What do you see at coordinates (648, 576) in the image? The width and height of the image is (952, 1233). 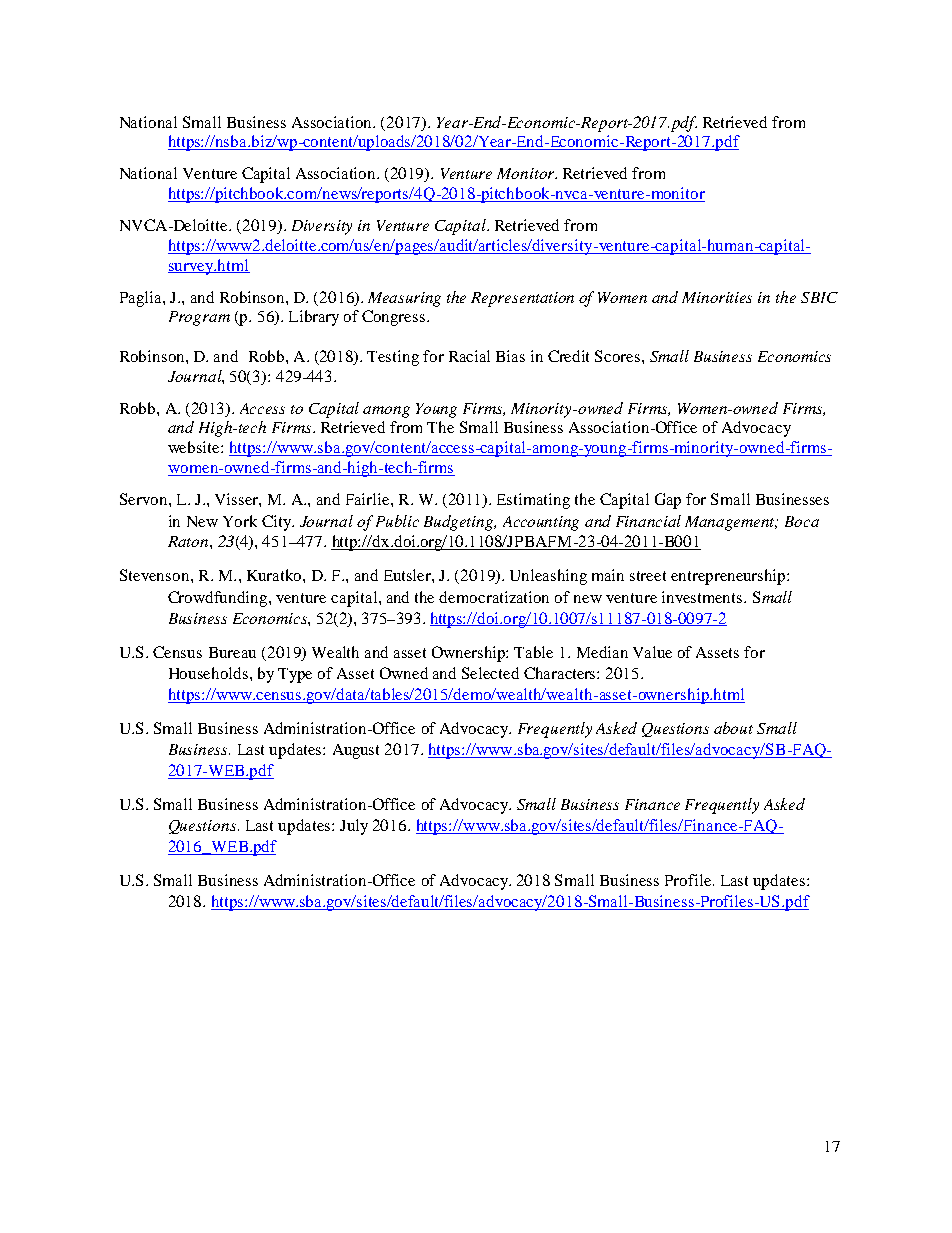 I see `street` at bounding box center [648, 576].
